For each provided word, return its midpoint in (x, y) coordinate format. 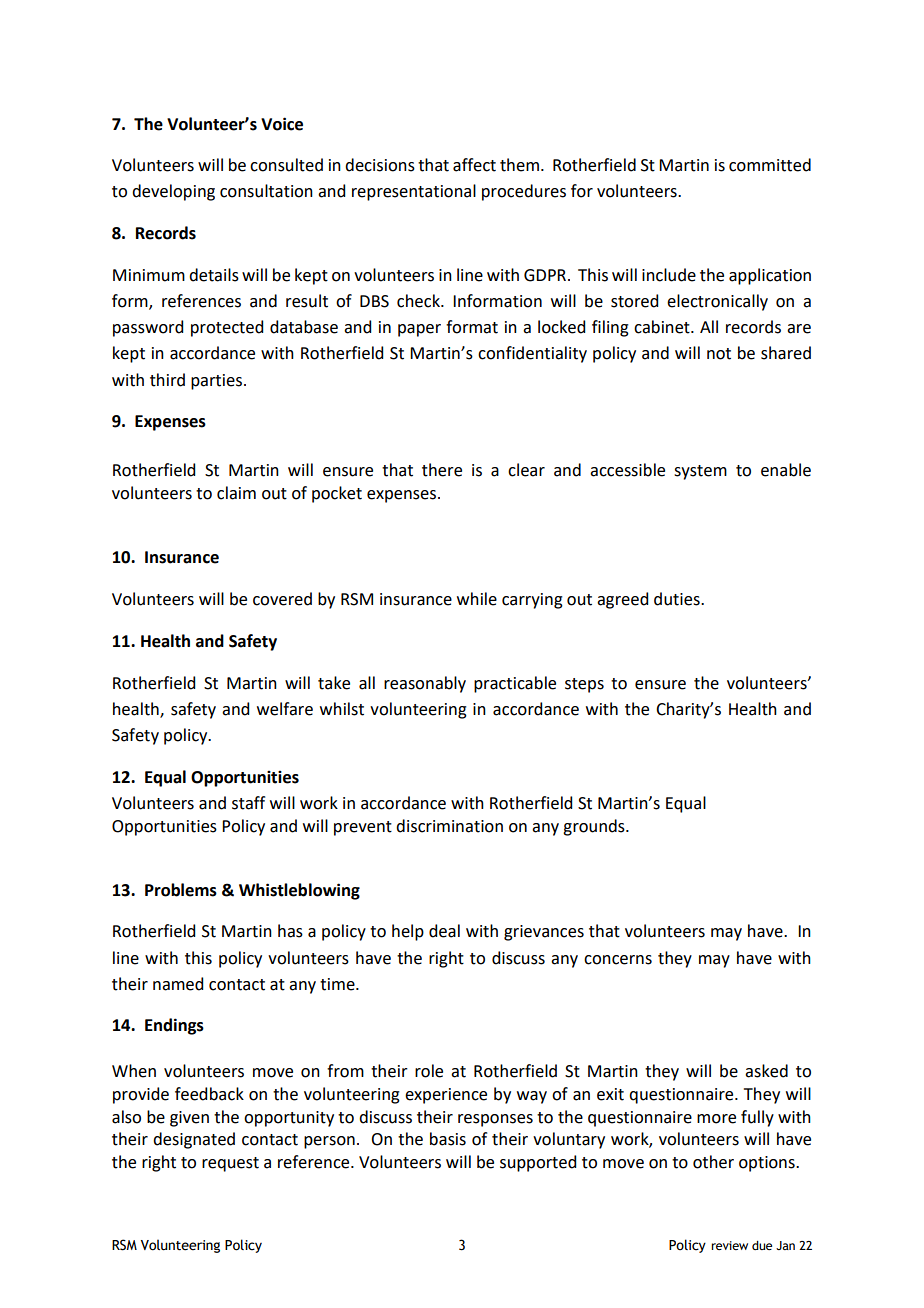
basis (448, 1139)
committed (770, 165)
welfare (285, 709)
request (230, 1164)
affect (474, 165)
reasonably (425, 684)
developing (173, 192)
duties (678, 599)
